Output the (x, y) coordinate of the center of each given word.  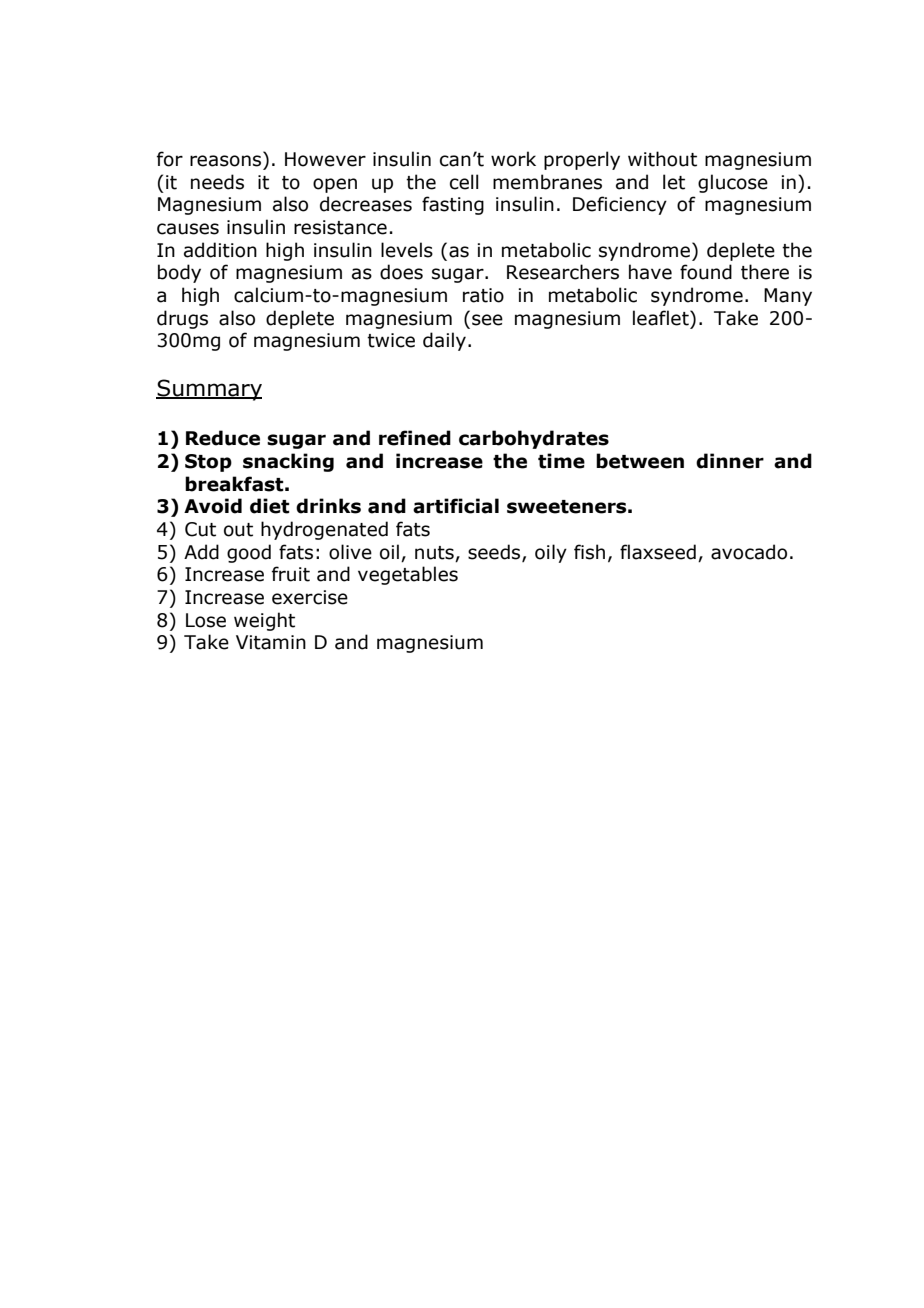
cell (464, 182)
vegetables (408, 575)
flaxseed (658, 552)
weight (264, 621)
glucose (733, 183)
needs (217, 182)
